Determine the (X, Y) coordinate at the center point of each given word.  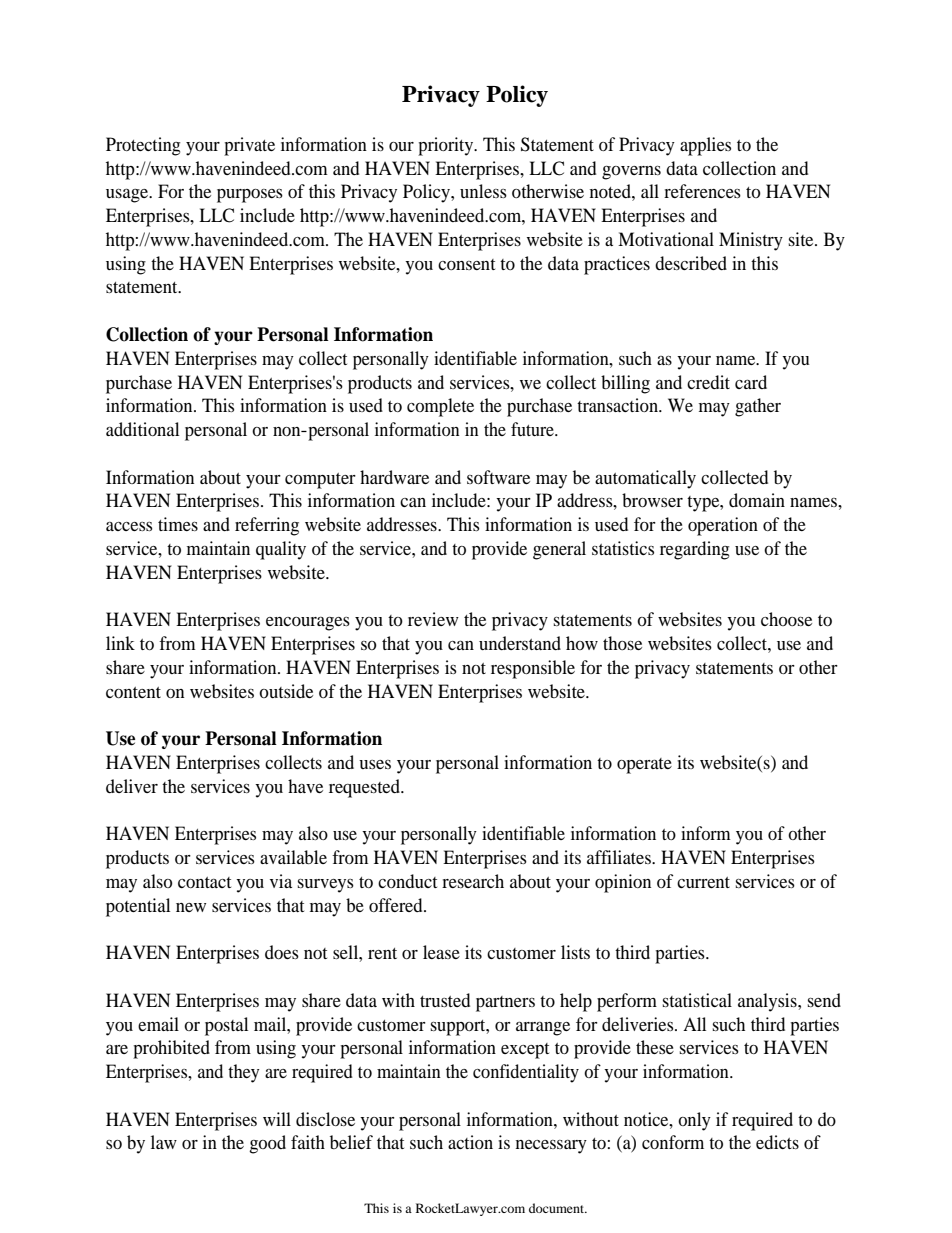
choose (786, 619)
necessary (551, 1147)
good (267, 1144)
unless (483, 191)
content (133, 692)
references (702, 191)
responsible (533, 669)
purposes (250, 196)
